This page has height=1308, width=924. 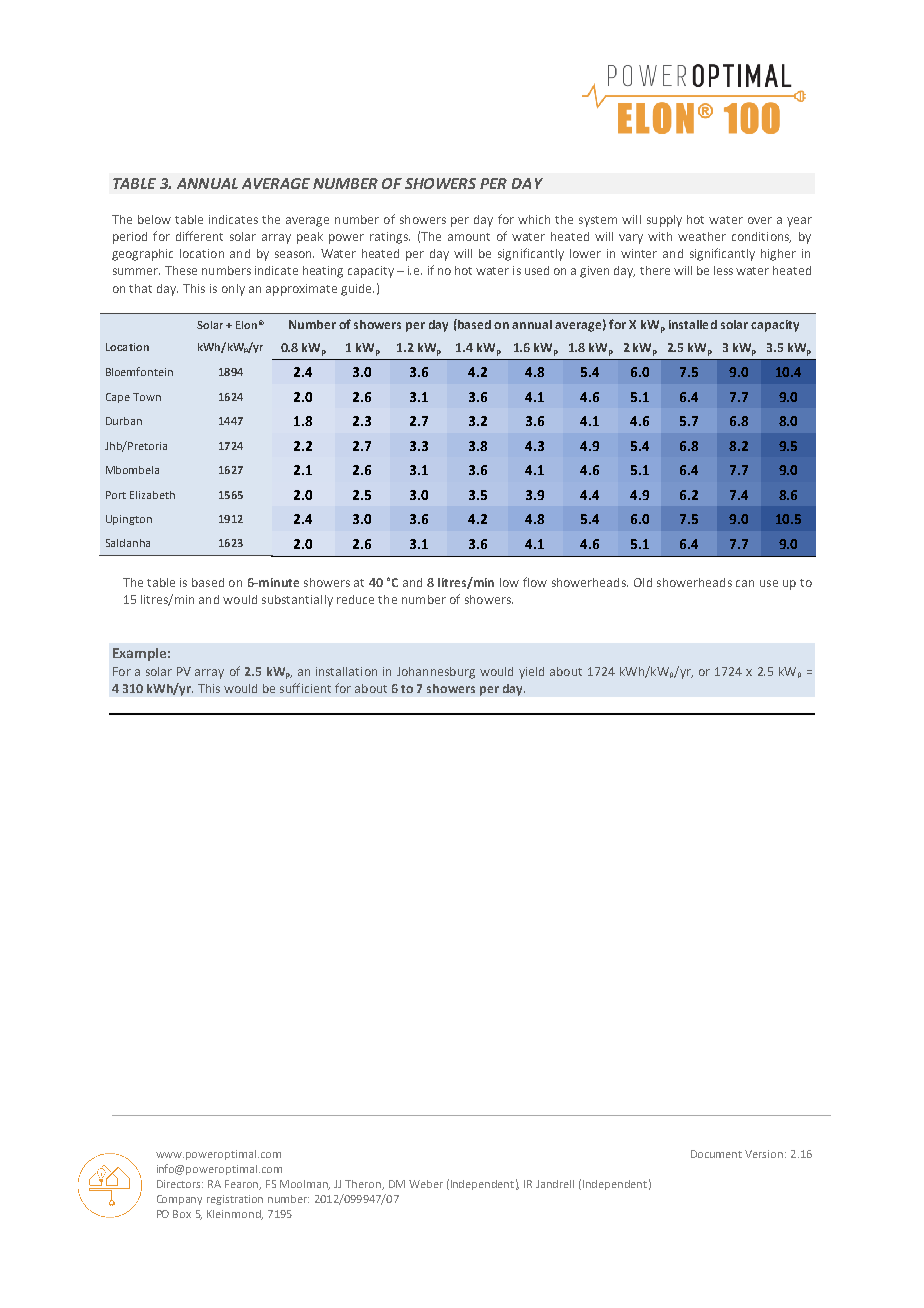 What do you see at coordinates (152, 495) in the page?
I see `Elizabeth` at bounding box center [152, 495].
